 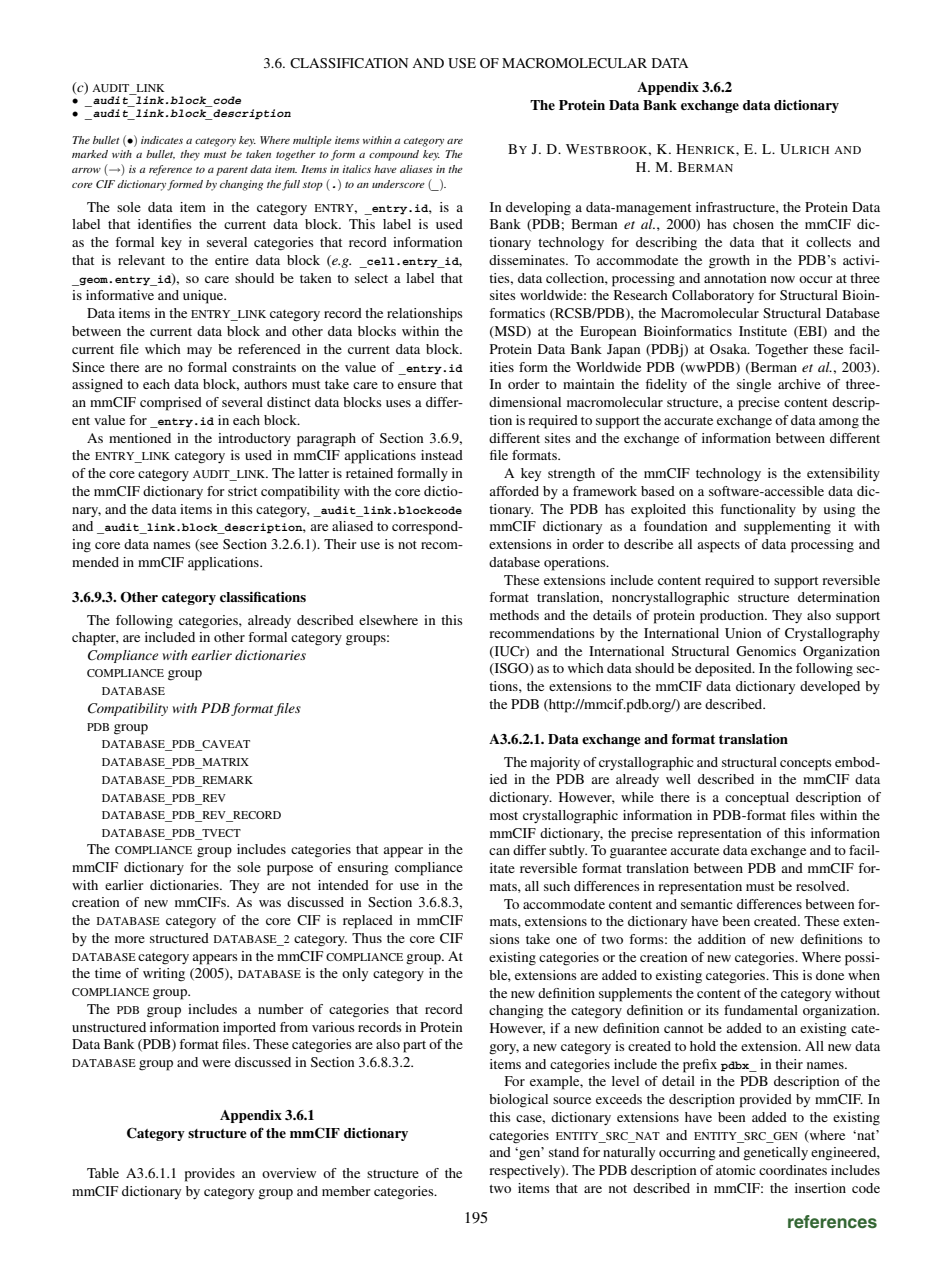 I want to click on genetically, so click(x=775, y=1154).
